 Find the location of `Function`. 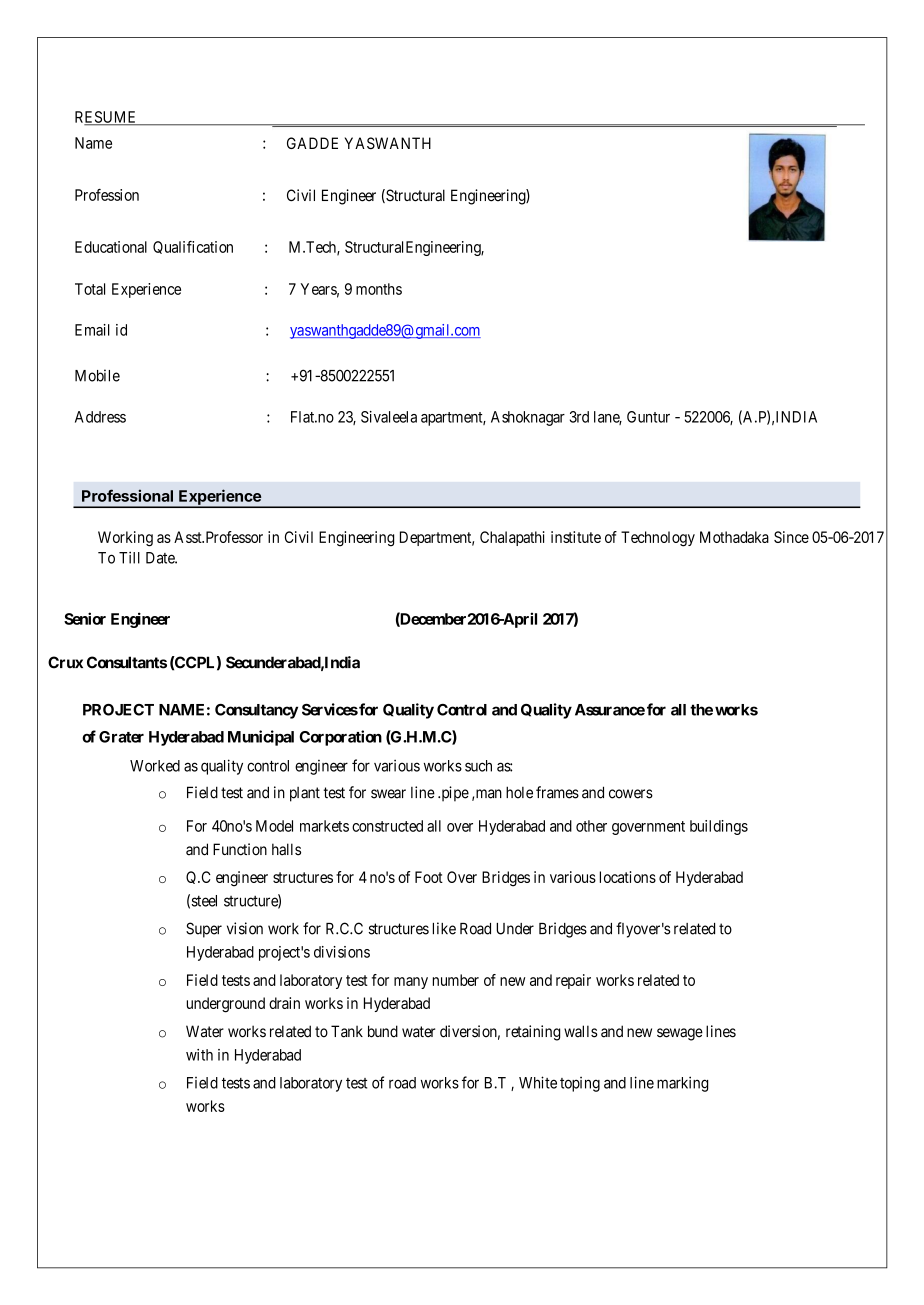

Function is located at coordinates (240, 849).
